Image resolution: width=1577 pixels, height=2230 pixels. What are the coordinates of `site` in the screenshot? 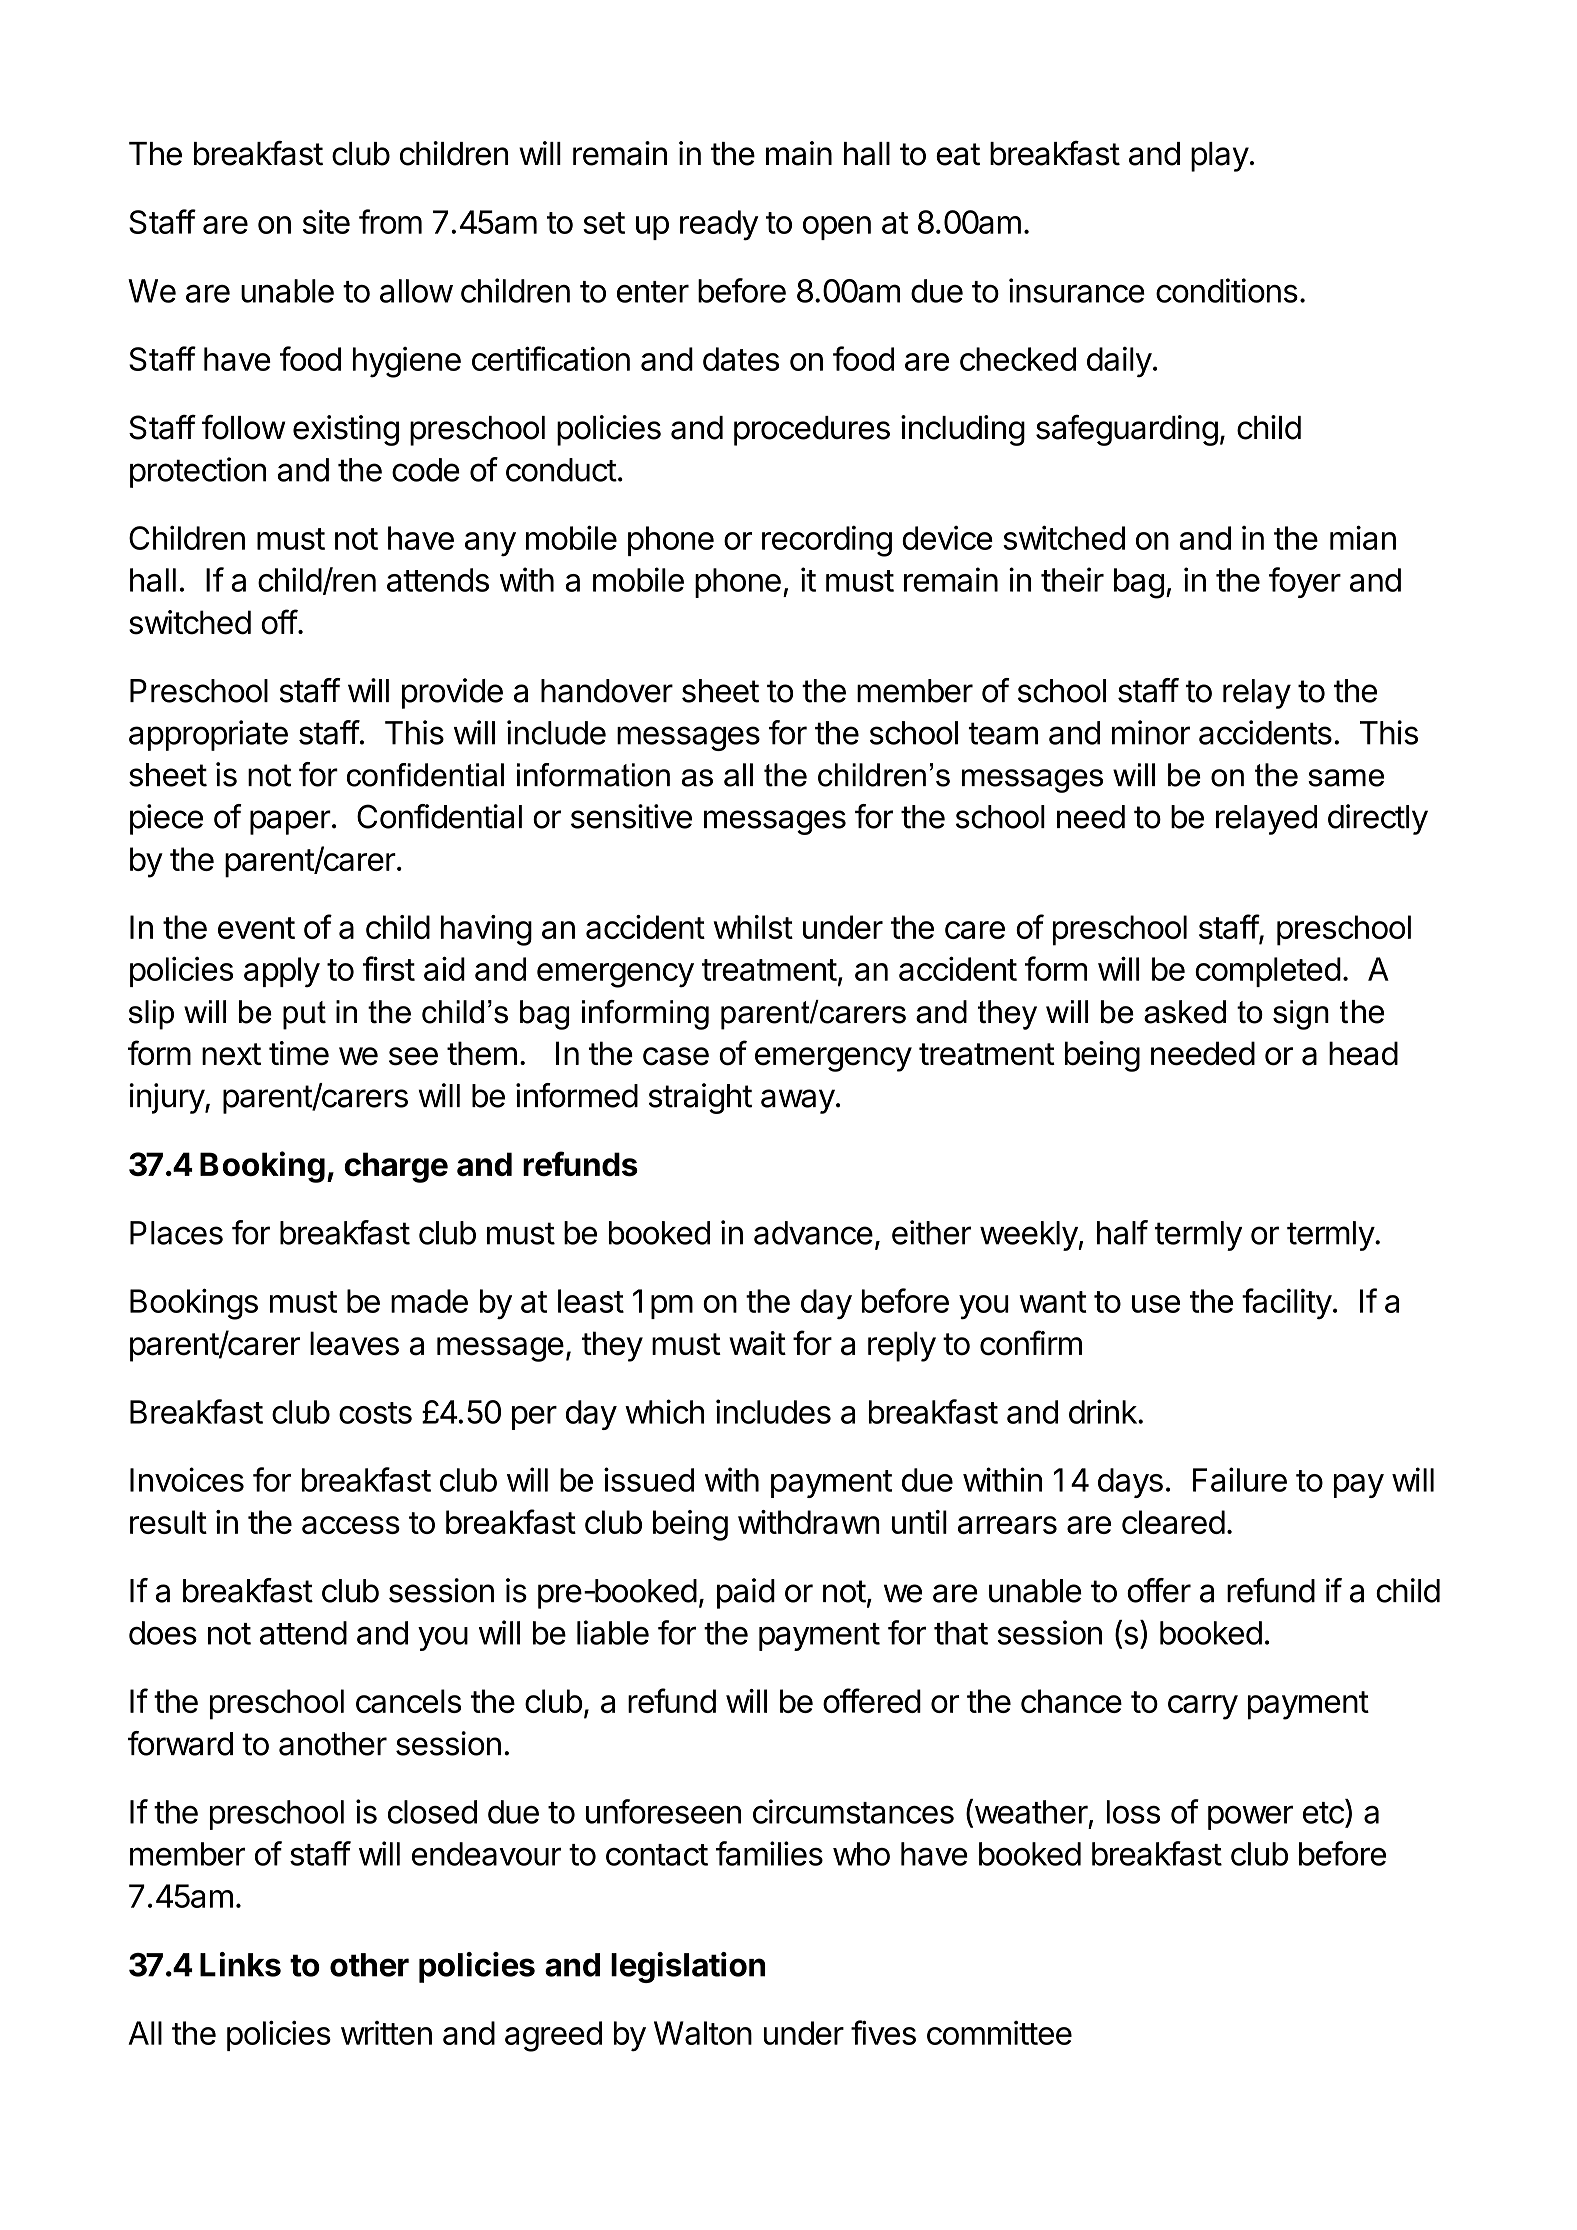 It's located at (326, 222).
